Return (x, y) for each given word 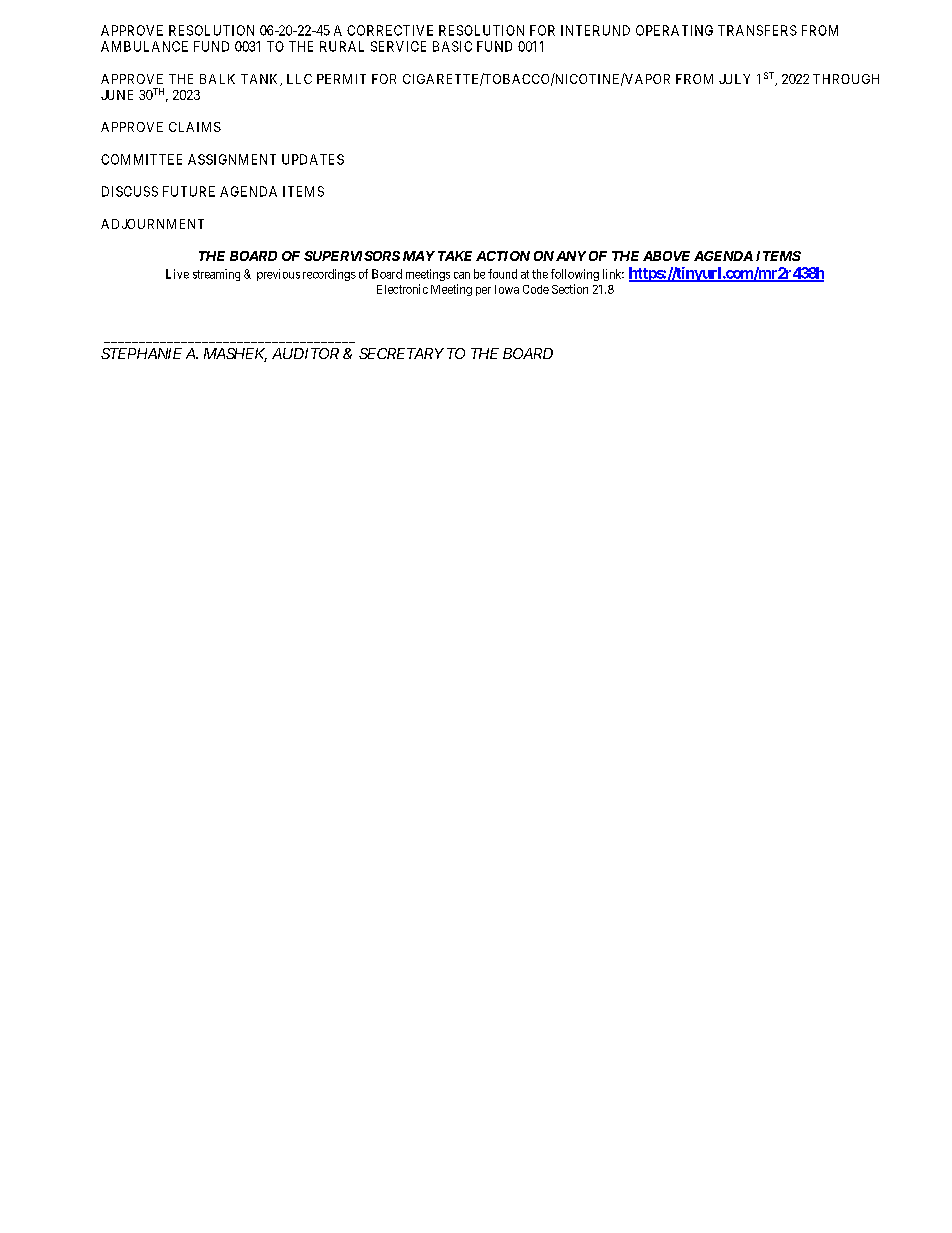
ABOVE (666, 256)
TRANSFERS (757, 30)
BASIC (452, 46)
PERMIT (341, 79)
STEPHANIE (141, 353)
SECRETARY (401, 353)
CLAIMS (195, 127)
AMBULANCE (144, 46)
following (575, 275)
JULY (734, 79)
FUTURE (189, 191)
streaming (216, 275)
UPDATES (313, 159)
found (502, 274)
